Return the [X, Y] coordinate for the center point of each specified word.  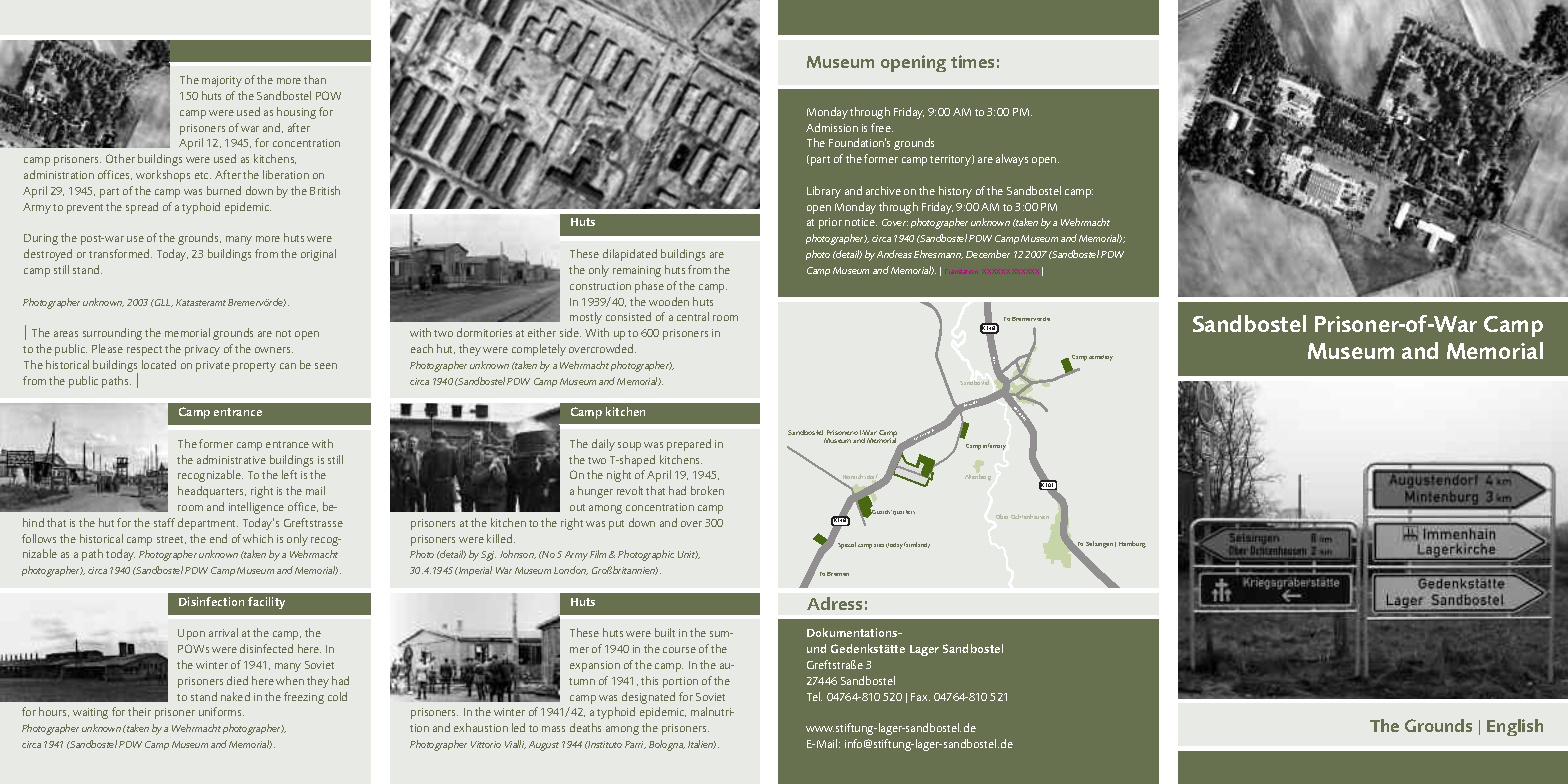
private [213, 366]
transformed [120, 253]
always [1012, 160]
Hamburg [1132, 544]
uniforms [221, 711]
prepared [689, 445]
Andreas [894, 254]
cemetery [1101, 358]
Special [847, 545]
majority [222, 81]
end [218, 538]
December [988, 254]
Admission [832, 127]
